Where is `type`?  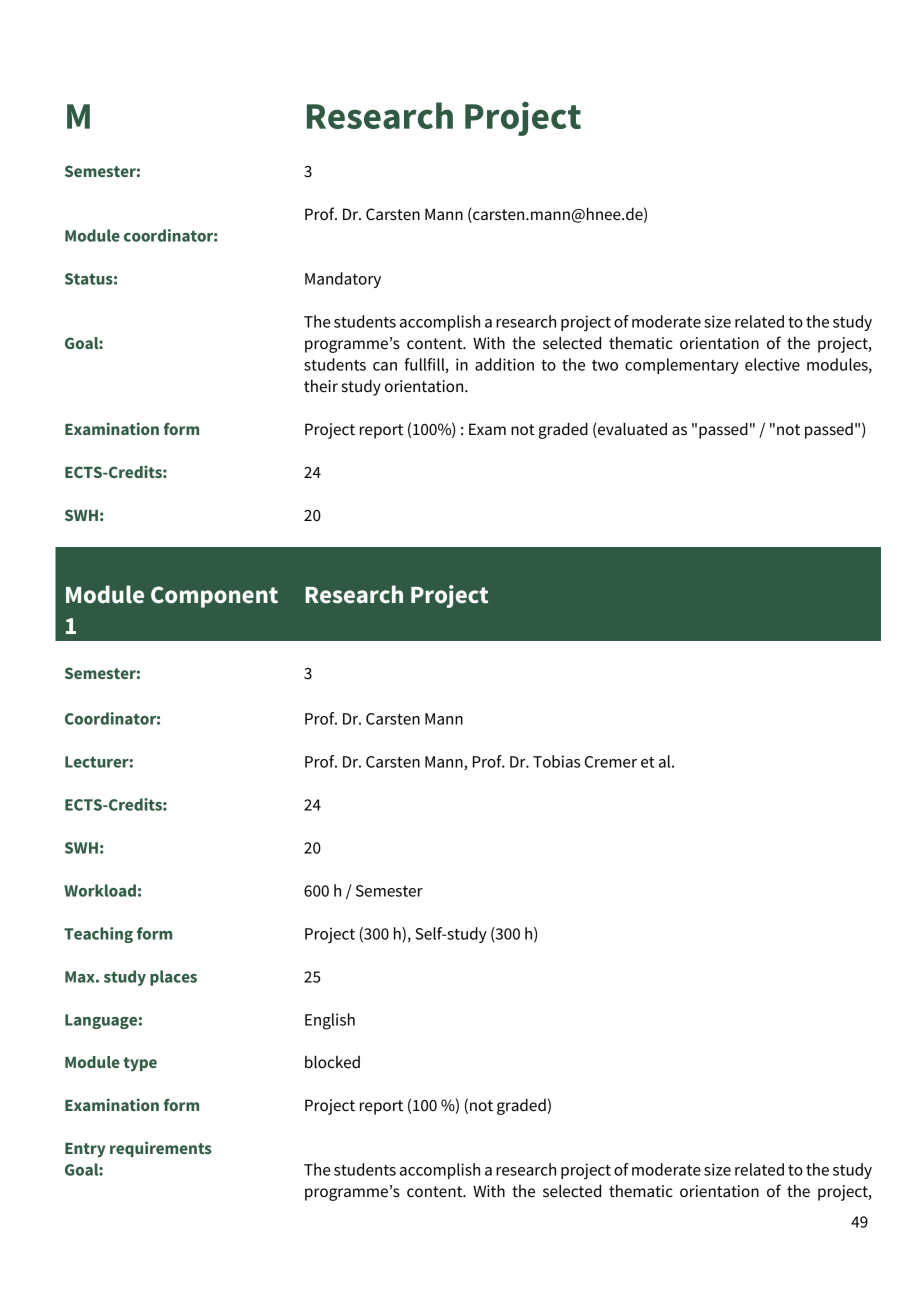 type is located at coordinates (140, 1064).
